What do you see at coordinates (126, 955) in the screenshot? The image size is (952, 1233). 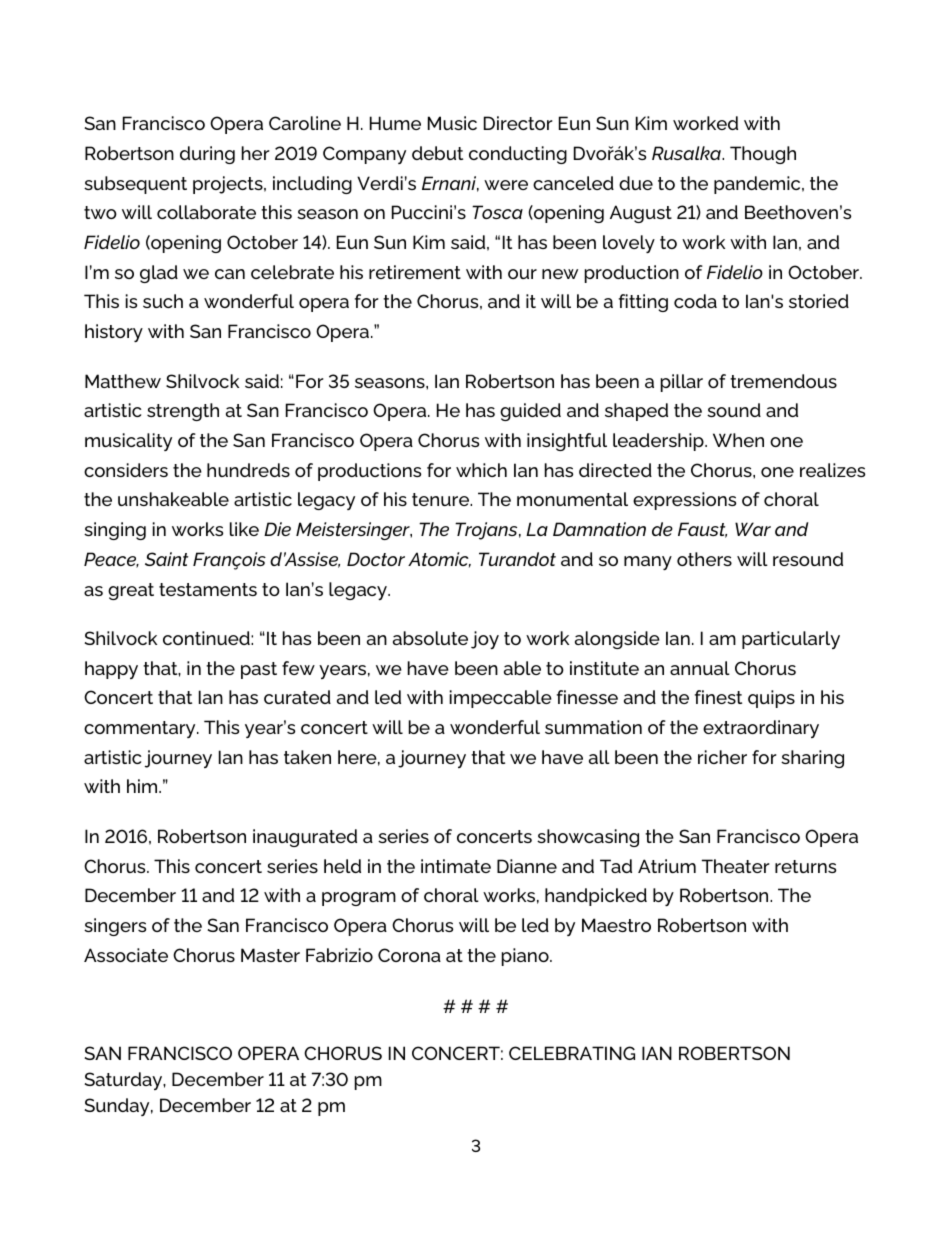 I see `Associate` at bounding box center [126, 955].
